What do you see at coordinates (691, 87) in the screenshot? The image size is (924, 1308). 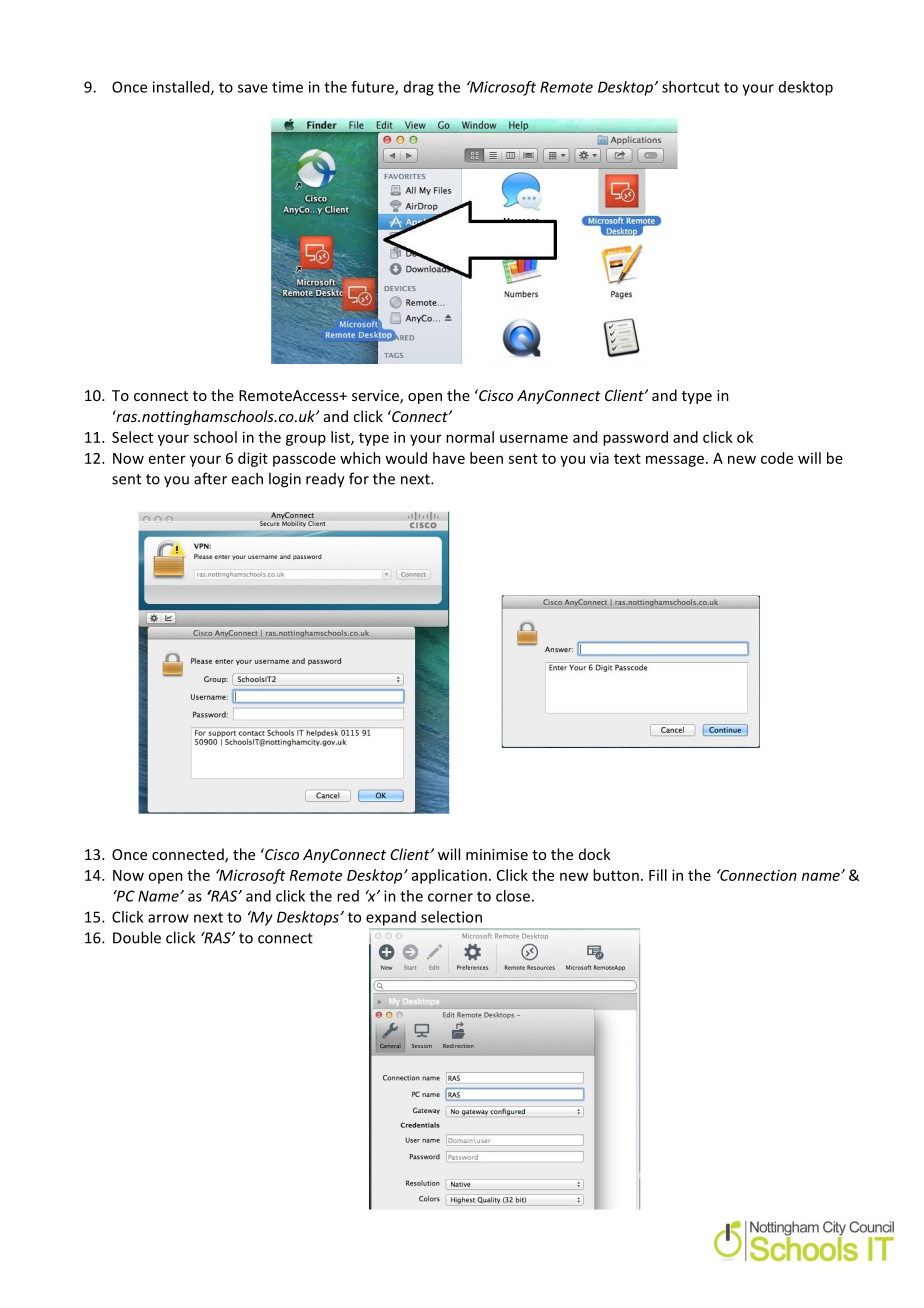 I see `shortcut` at bounding box center [691, 87].
